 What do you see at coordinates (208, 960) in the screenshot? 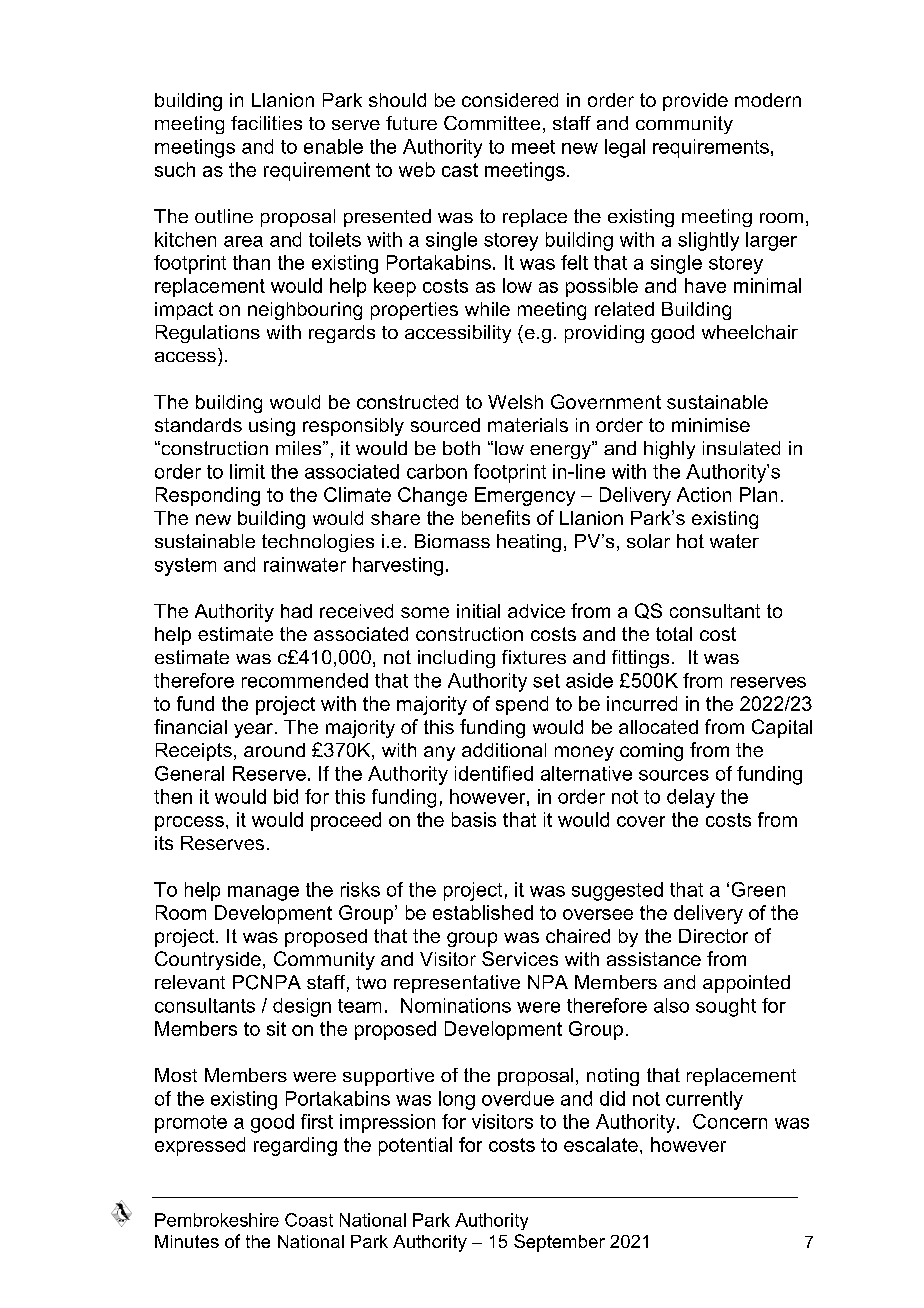
I see `Countryside` at bounding box center [208, 960].
